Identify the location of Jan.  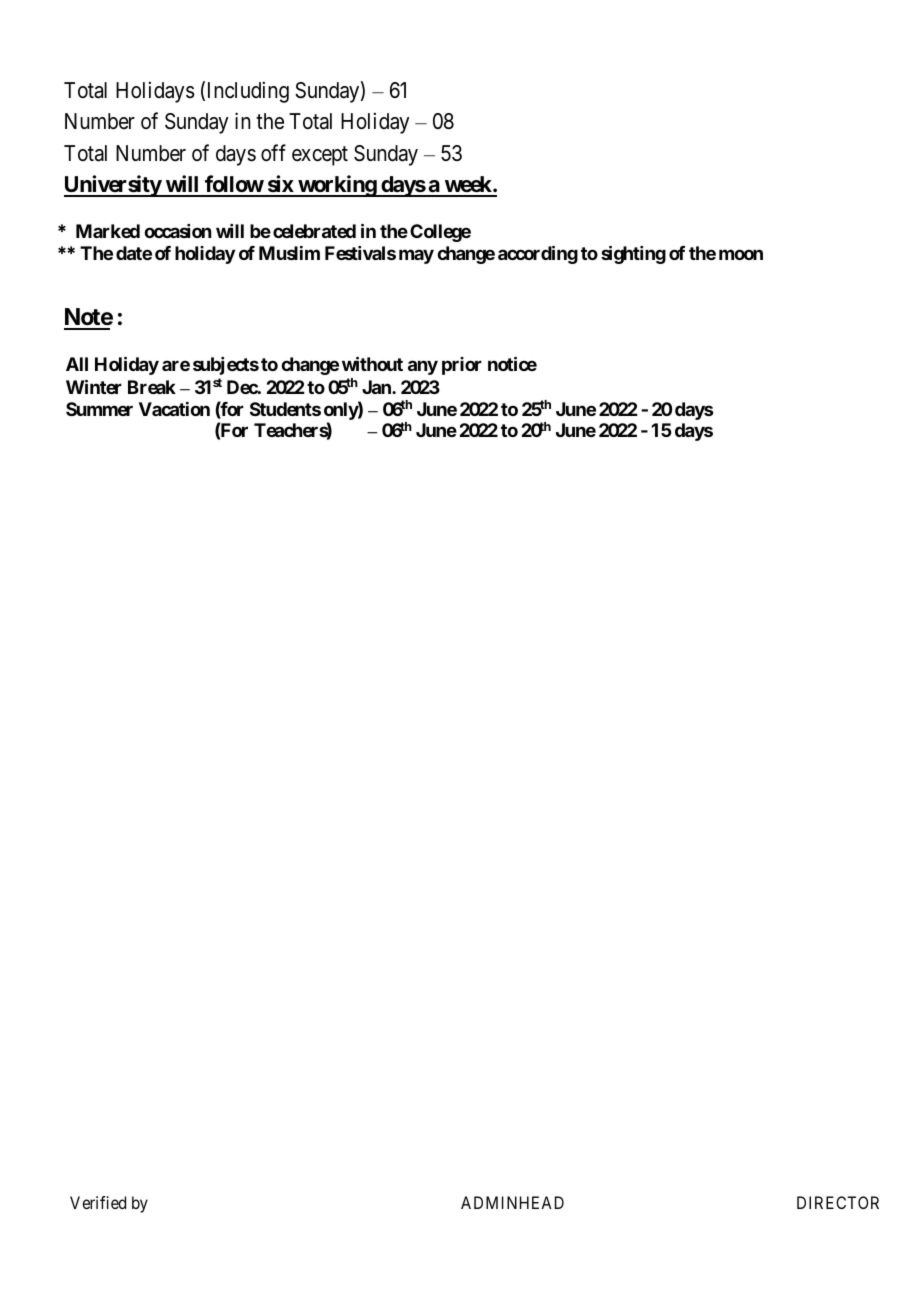
(377, 387).
